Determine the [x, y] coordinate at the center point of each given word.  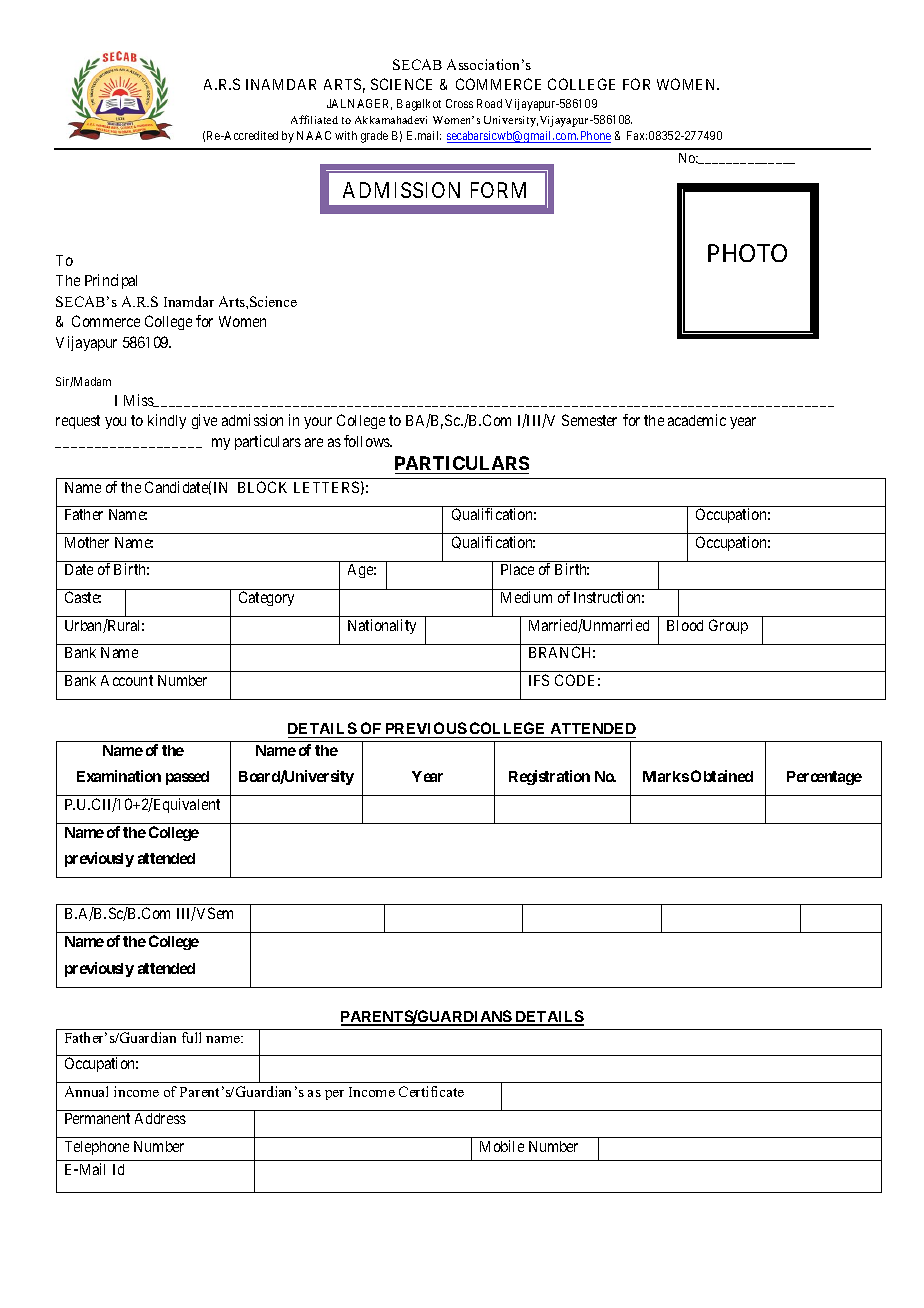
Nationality [382, 626]
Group [728, 626]
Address [160, 1118]
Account [127, 680]
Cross [459, 103]
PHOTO [747, 253]
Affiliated [314, 119]
